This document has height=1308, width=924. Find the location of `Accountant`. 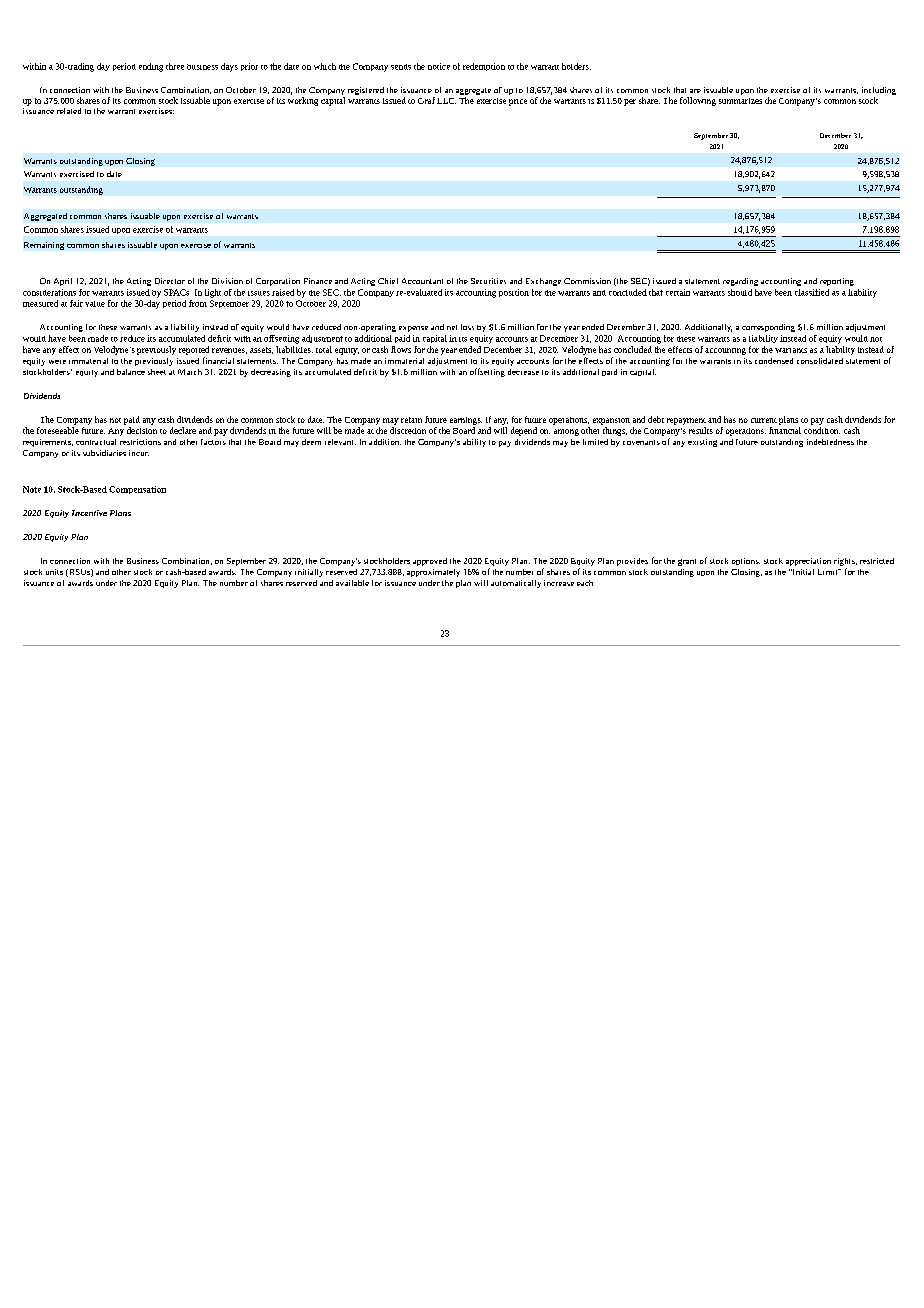

Accountant is located at coordinates (422, 281).
